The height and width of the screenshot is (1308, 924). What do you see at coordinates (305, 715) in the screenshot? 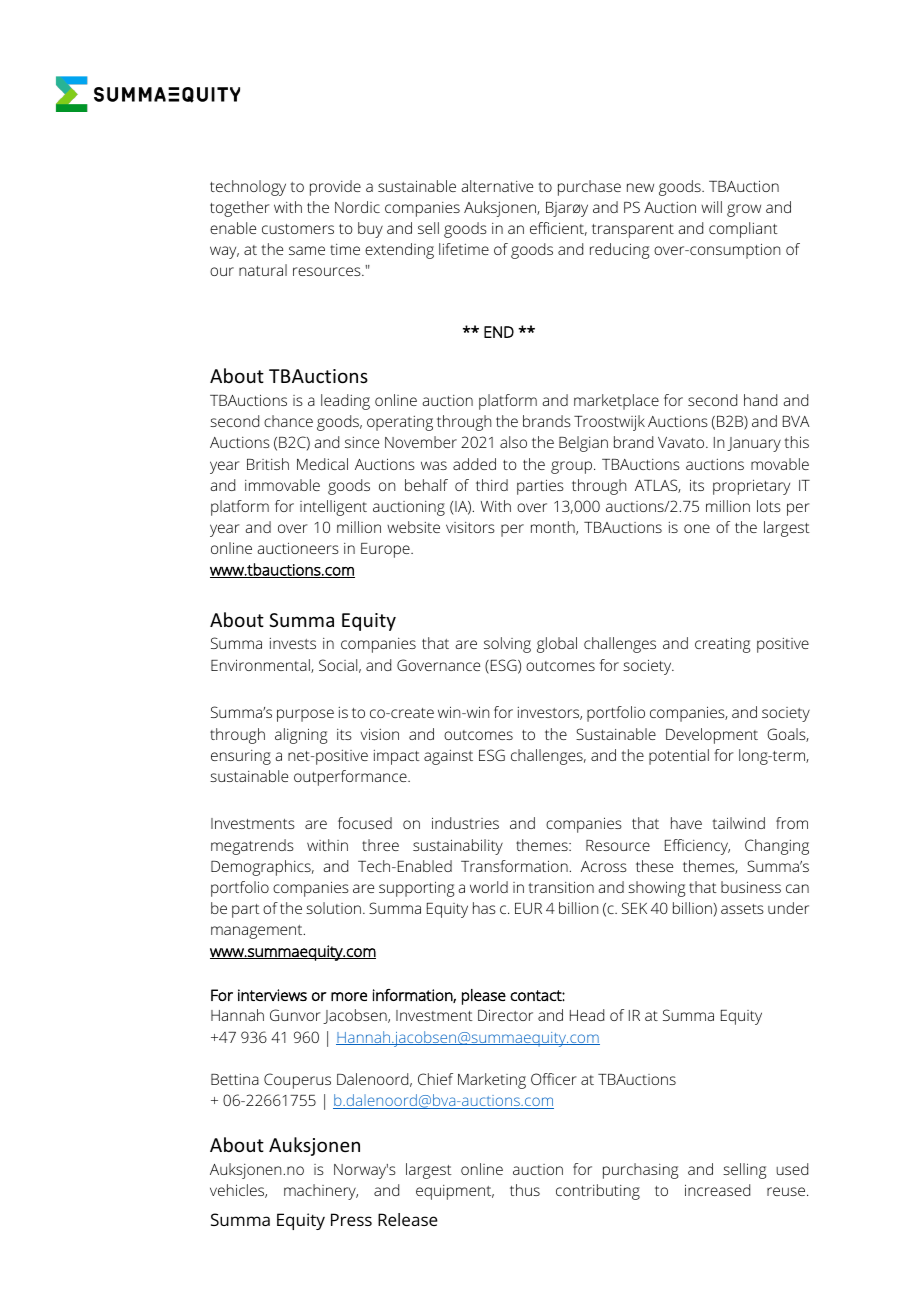
I see `purpose` at bounding box center [305, 715].
